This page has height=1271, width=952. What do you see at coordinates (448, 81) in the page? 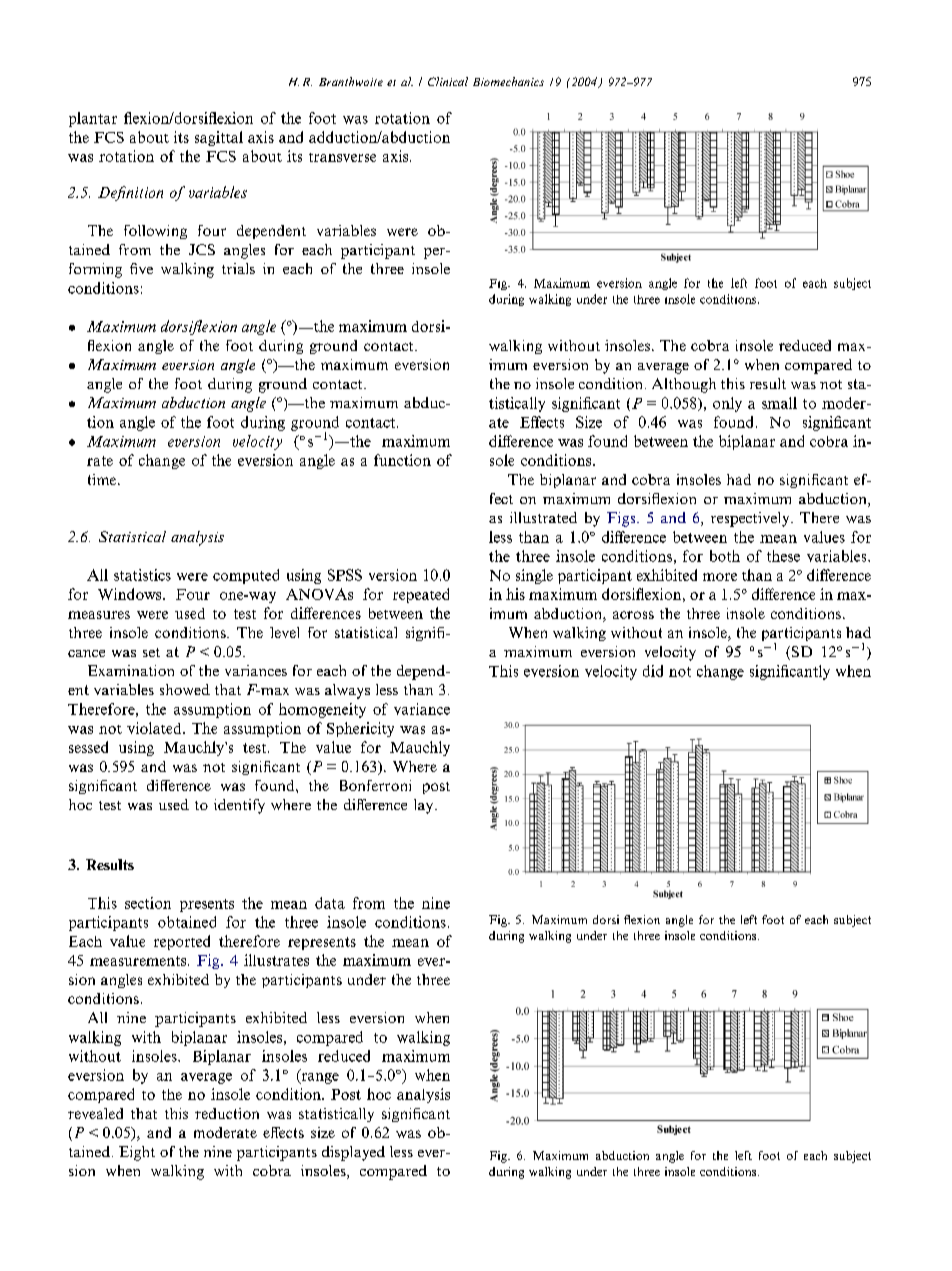
I see `Clinical` at bounding box center [448, 81].
